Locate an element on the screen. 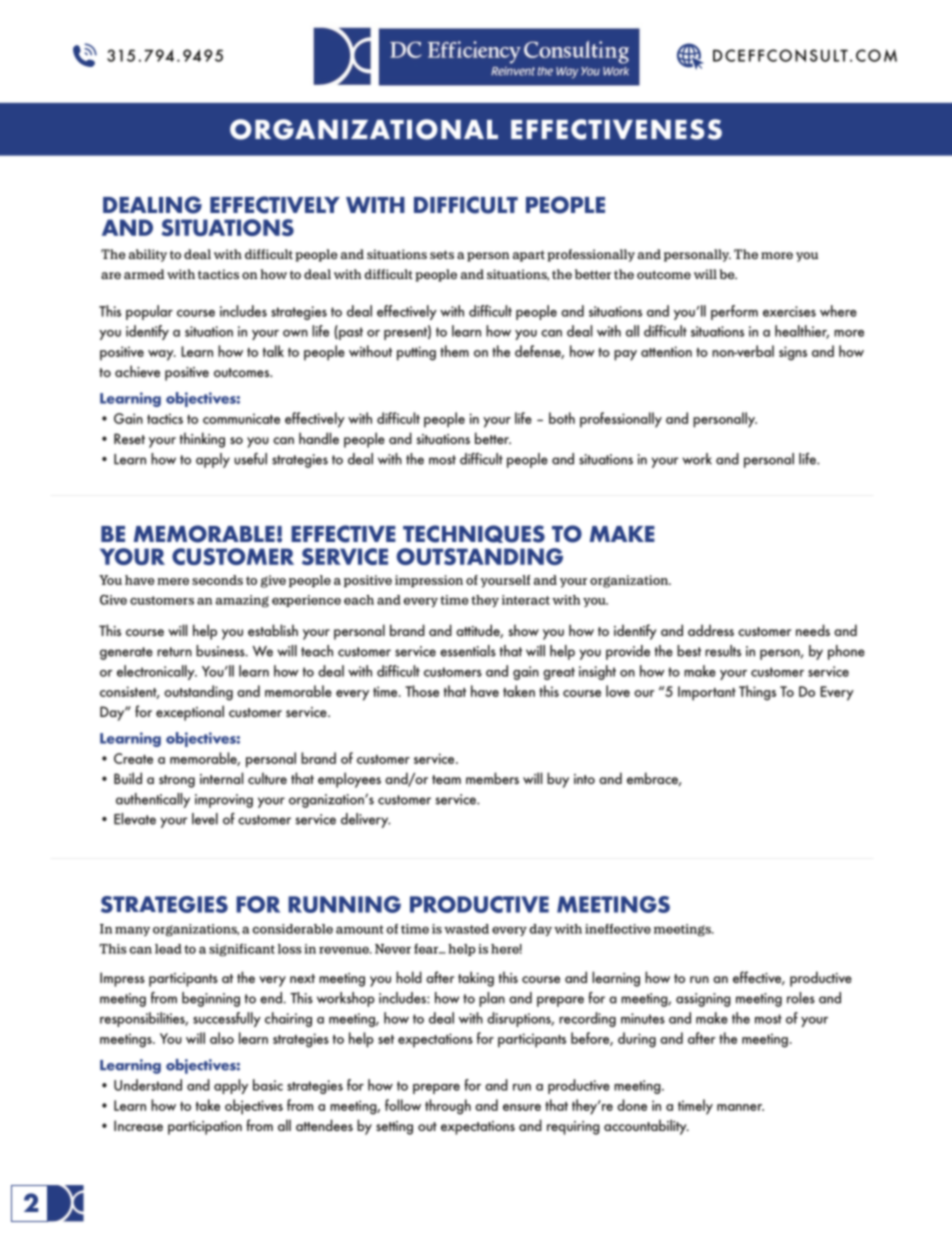 This screenshot has height=1233, width=952. armed is located at coordinates (144, 274).
